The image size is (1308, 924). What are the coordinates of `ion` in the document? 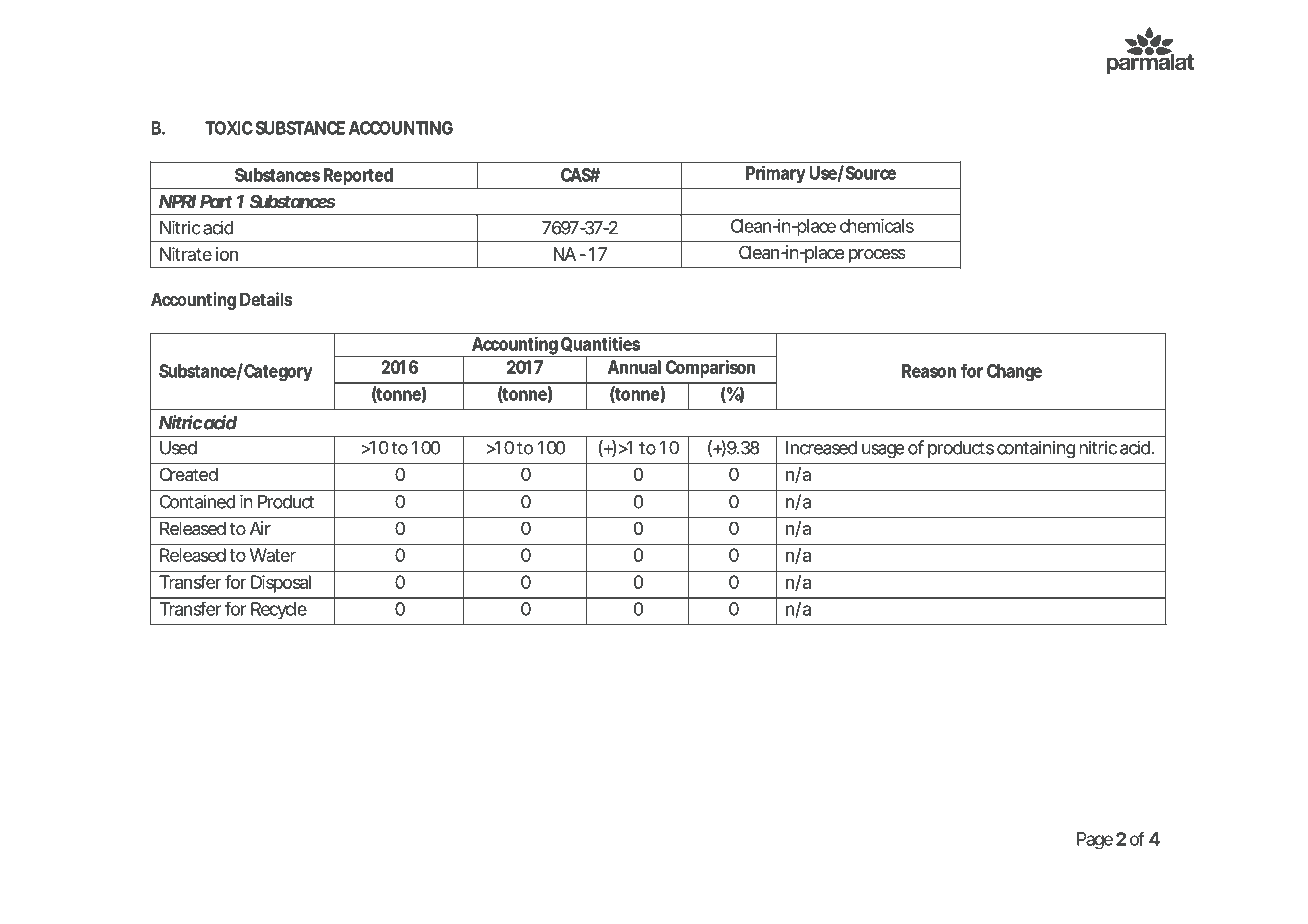 It's located at (227, 254).
